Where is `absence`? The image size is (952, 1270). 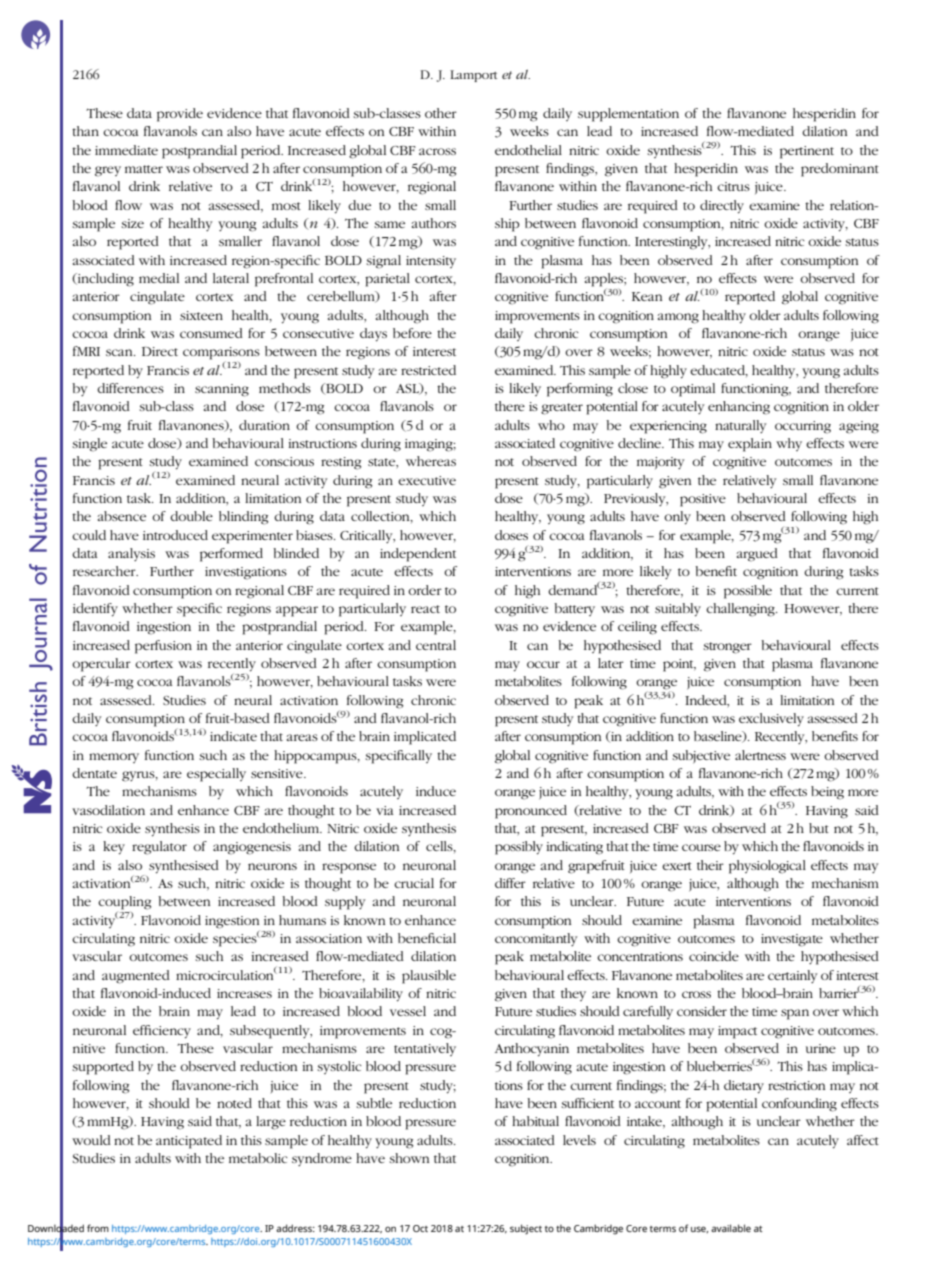
absence is located at coordinates (122, 516).
